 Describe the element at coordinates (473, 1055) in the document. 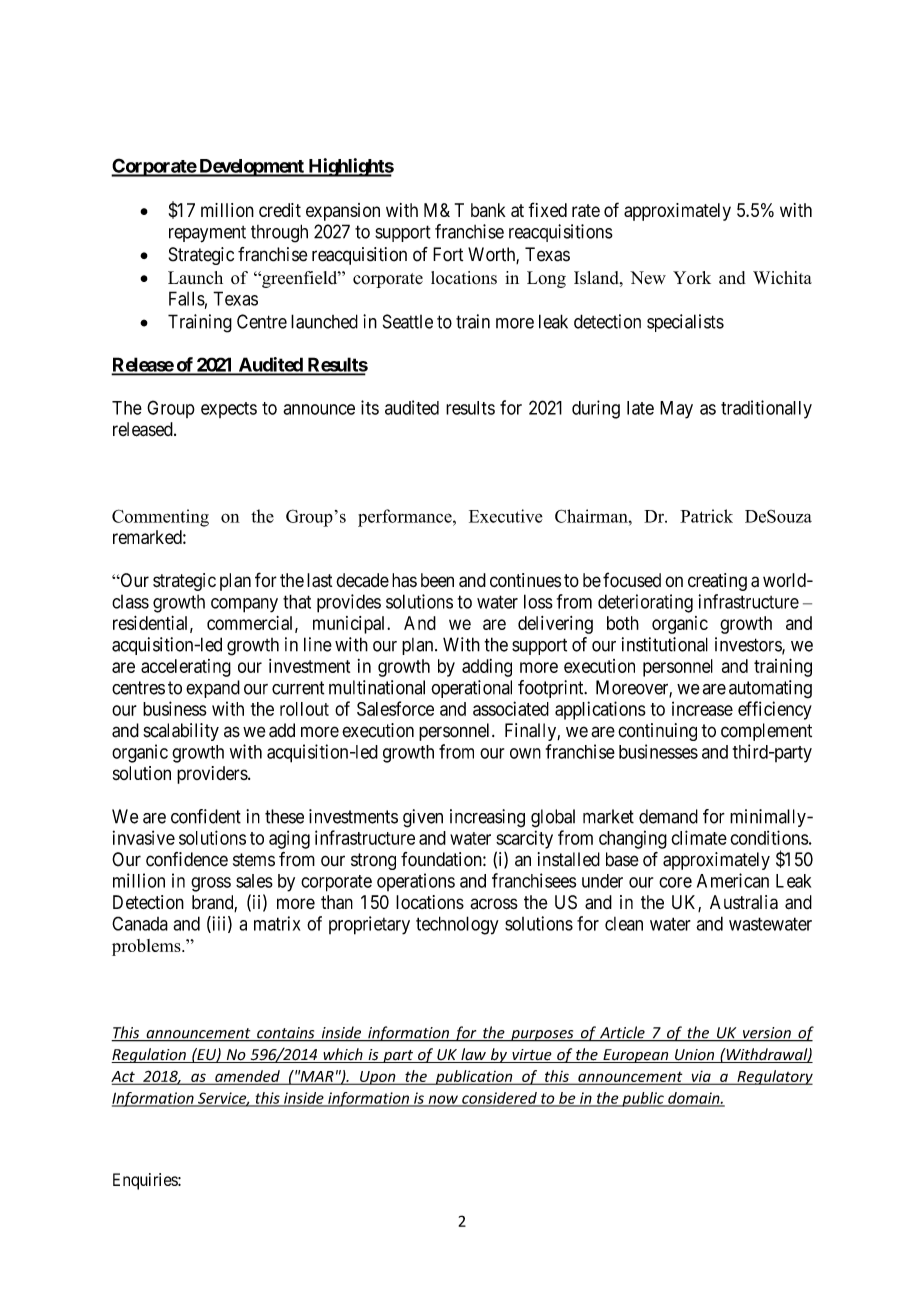

I see `law` at that location.
